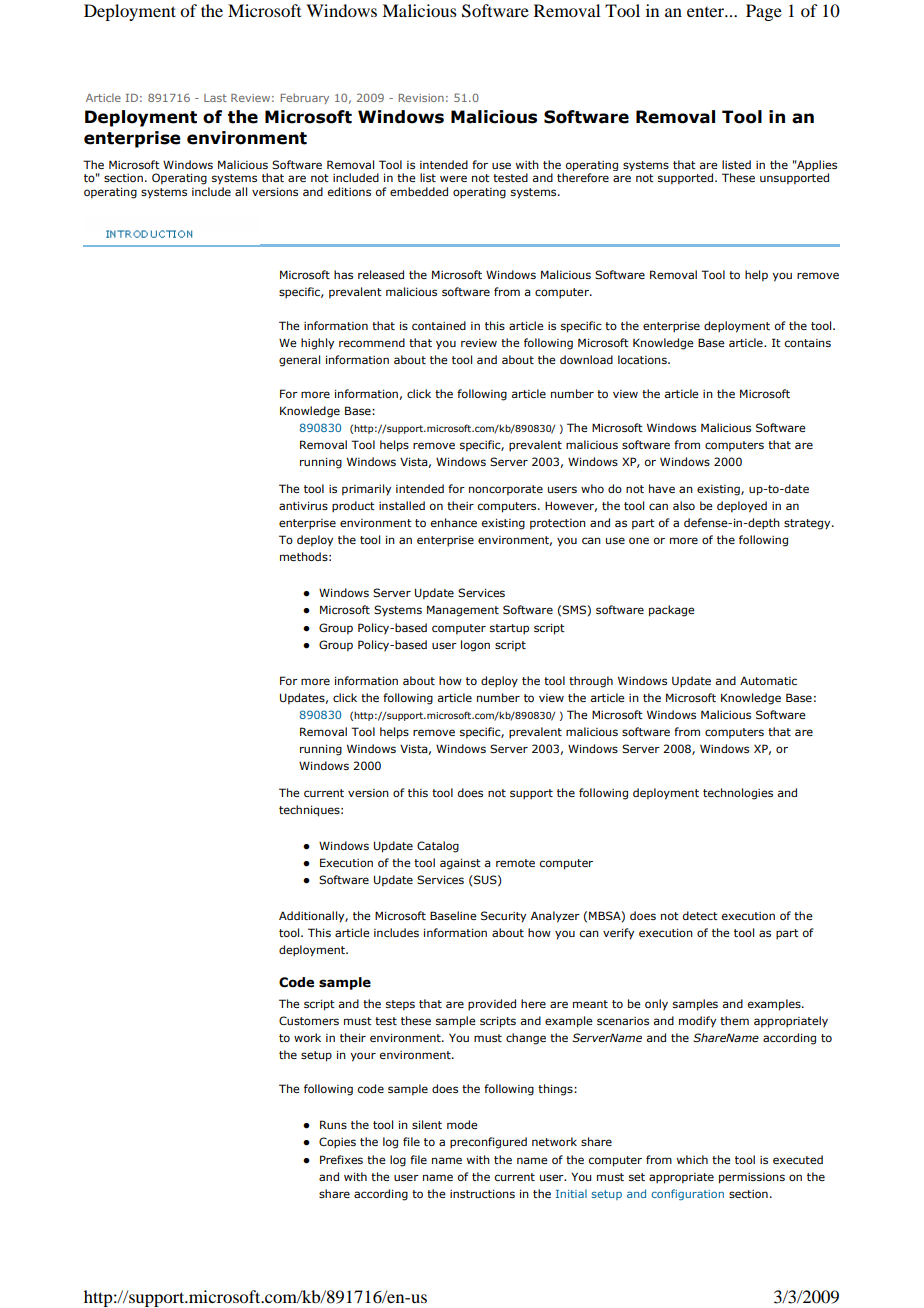 This image has height=1308, width=924. Describe the element at coordinates (337, 1143) in the image. I see `Copies` at that location.
